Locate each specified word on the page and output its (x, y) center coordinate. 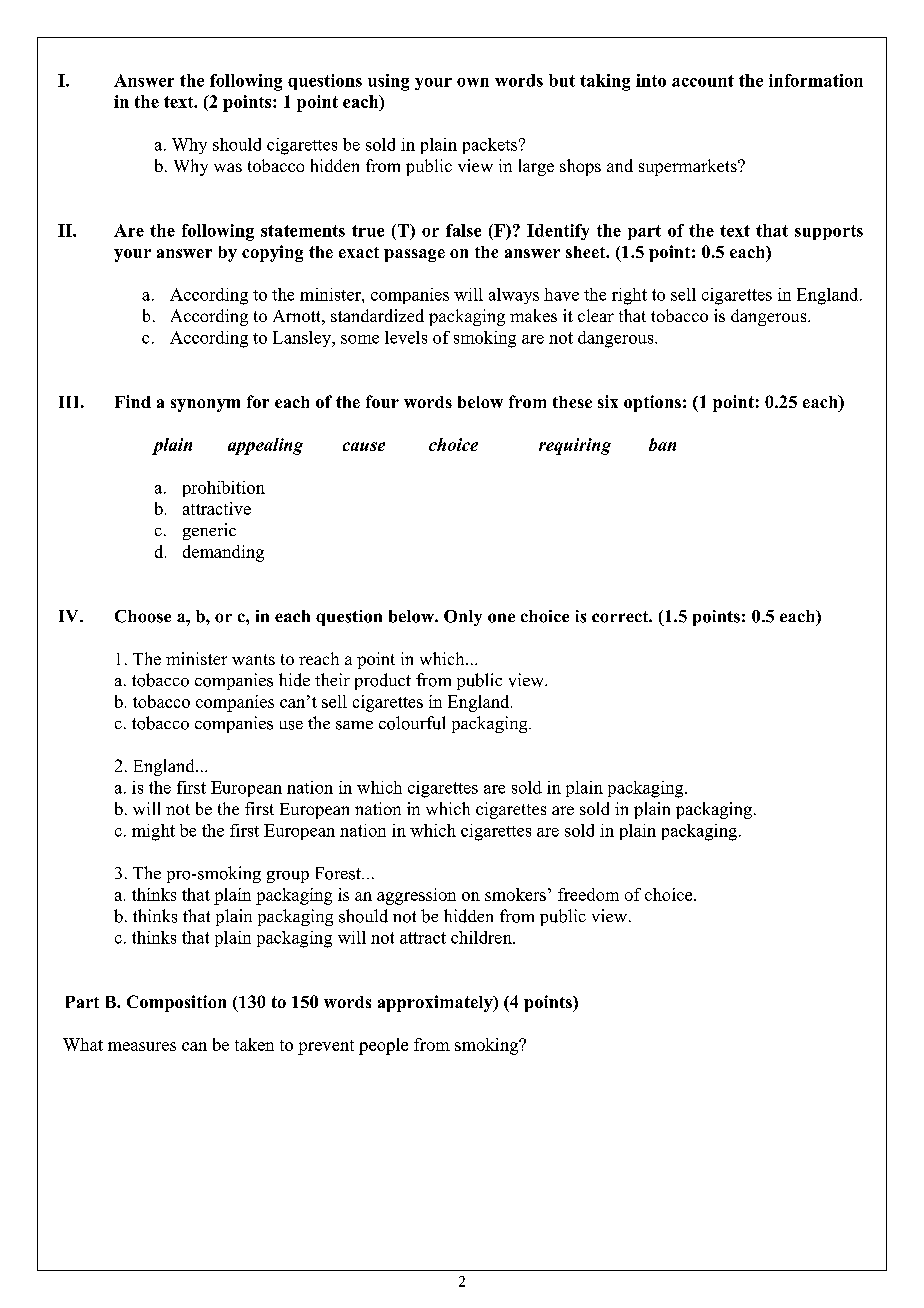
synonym (205, 405)
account (703, 81)
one (501, 618)
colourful (412, 723)
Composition (176, 1003)
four (382, 401)
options (652, 403)
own (473, 82)
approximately (436, 1003)
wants (253, 659)
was (228, 167)
